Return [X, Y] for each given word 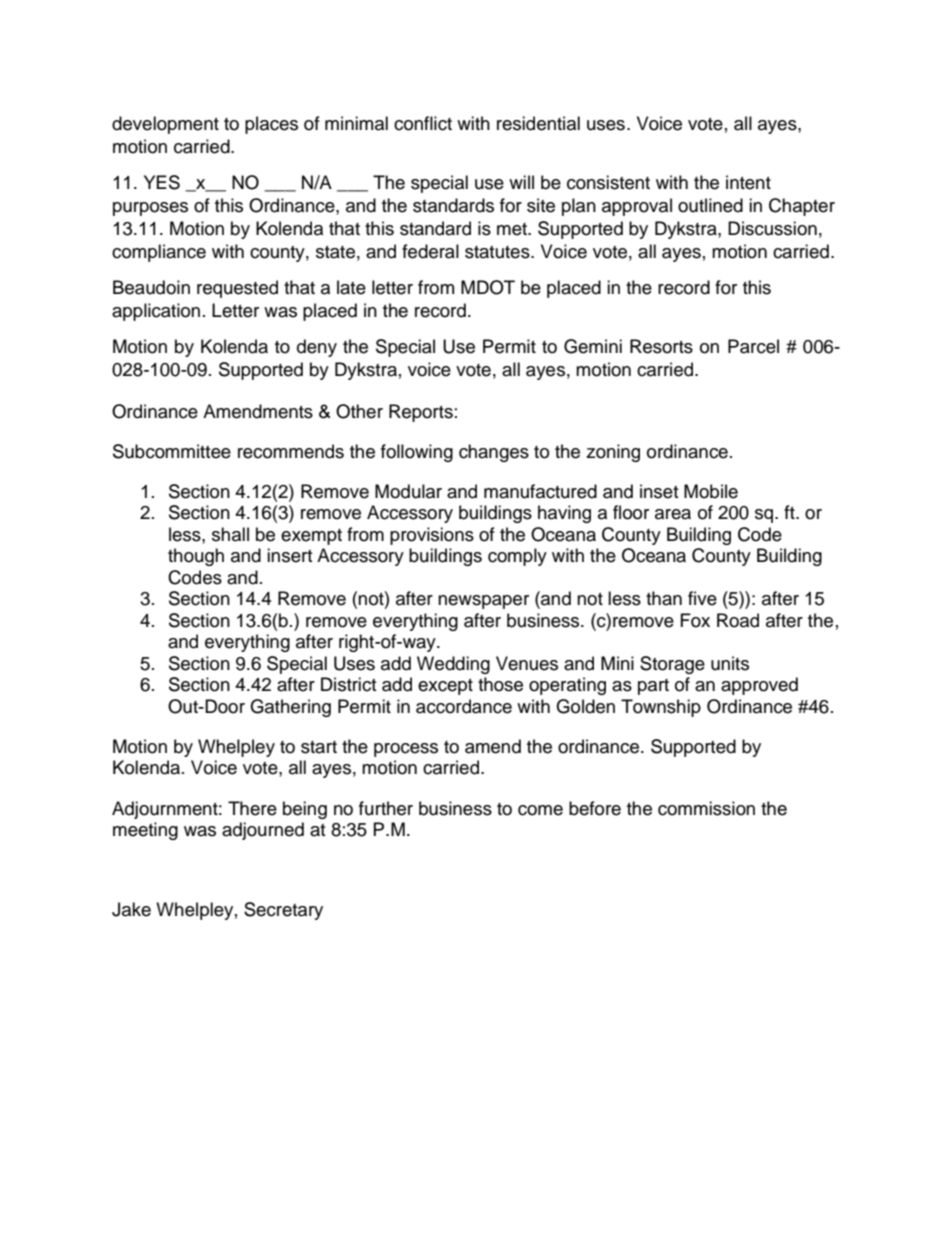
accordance [464, 706]
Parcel [753, 346]
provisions [432, 536]
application [156, 312]
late [351, 287]
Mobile [711, 491]
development [165, 125]
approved [759, 686]
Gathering [290, 708]
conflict [423, 123]
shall [230, 534]
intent [748, 182]
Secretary [283, 911]
